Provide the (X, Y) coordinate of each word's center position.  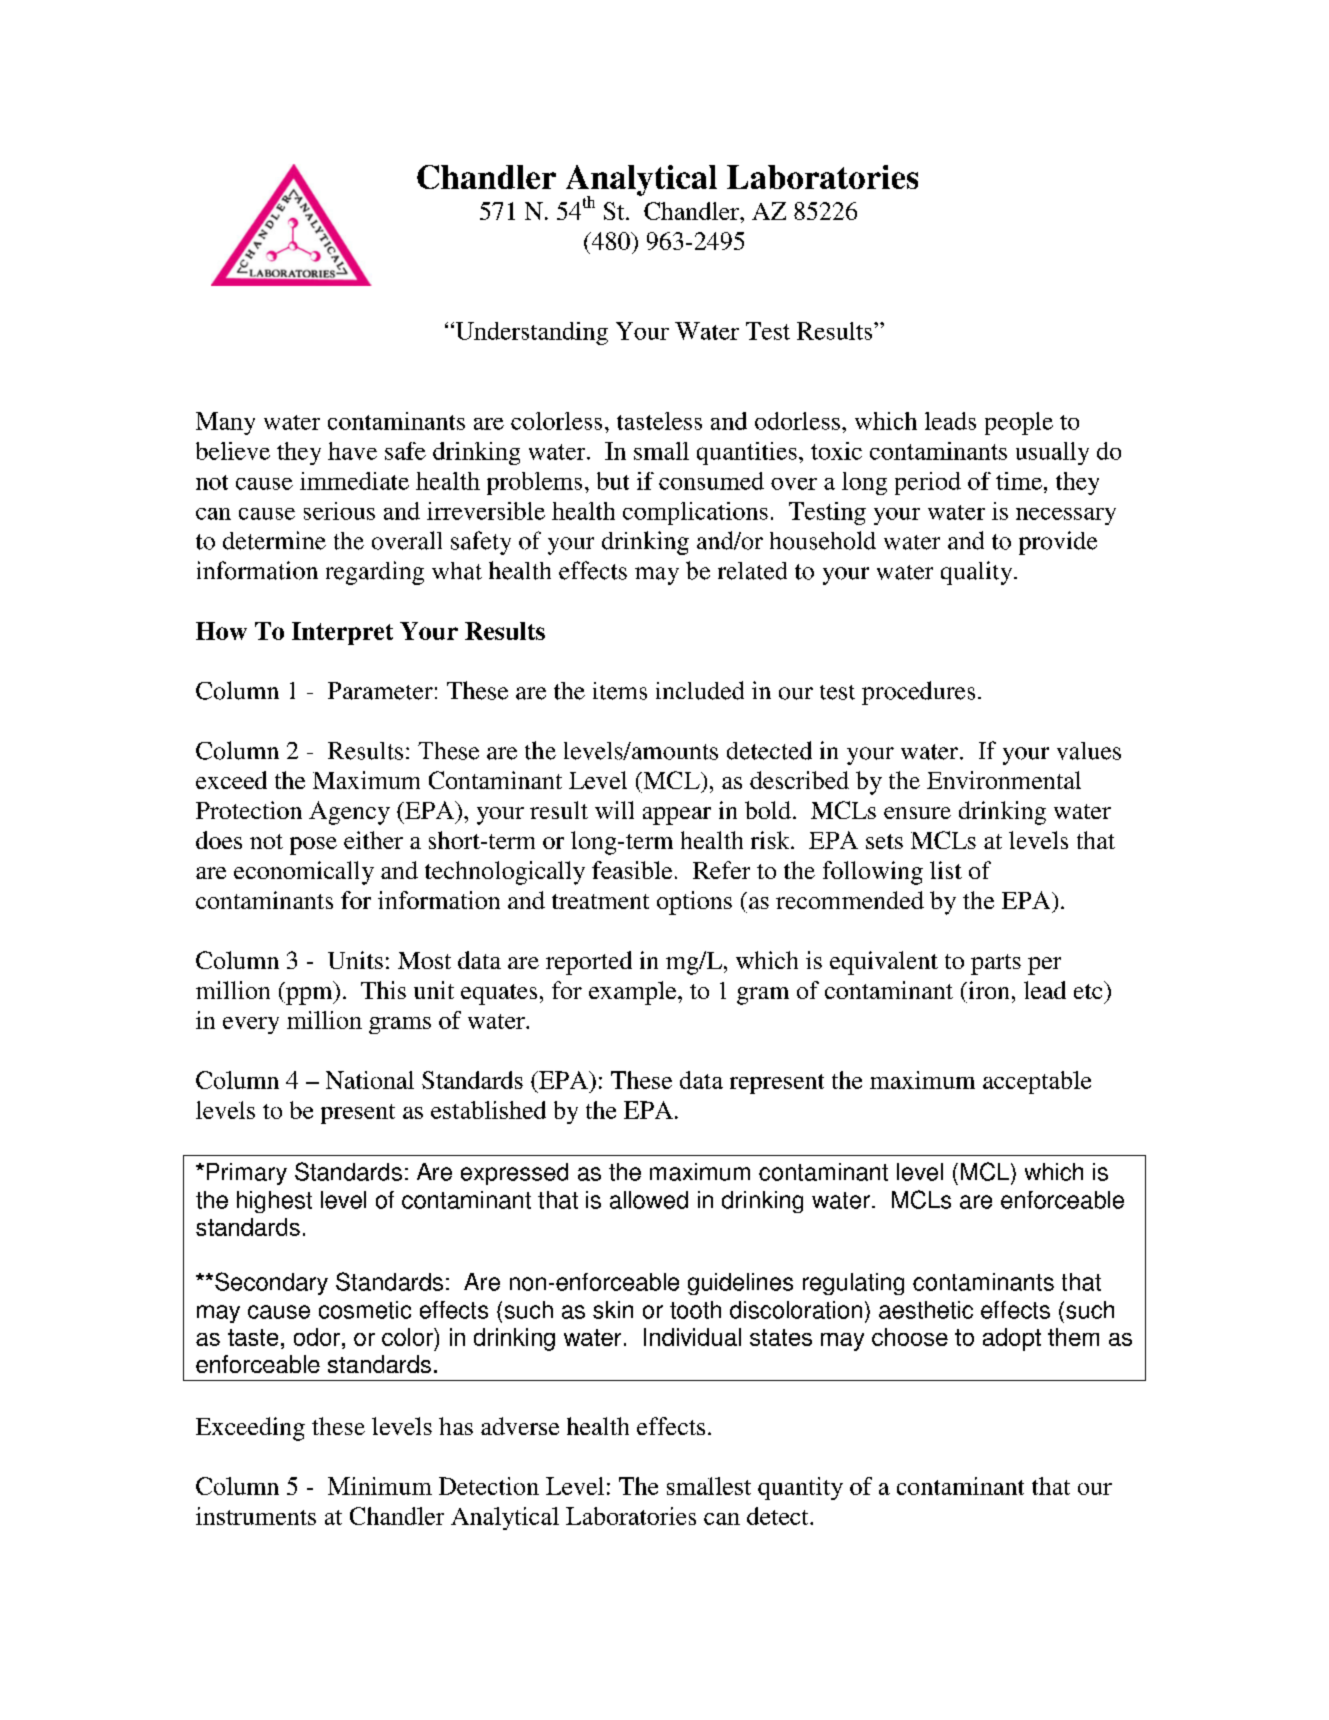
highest (274, 1202)
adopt (1012, 1339)
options (694, 903)
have (352, 451)
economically (304, 873)
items (620, 691)
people (1019, 423)
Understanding (530, 333)
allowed (649, 1200)
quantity (800, 1488)
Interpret (342, 633)
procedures (918, 693)
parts (996, 964)
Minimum (380, 1486)
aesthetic (926, 1310)
